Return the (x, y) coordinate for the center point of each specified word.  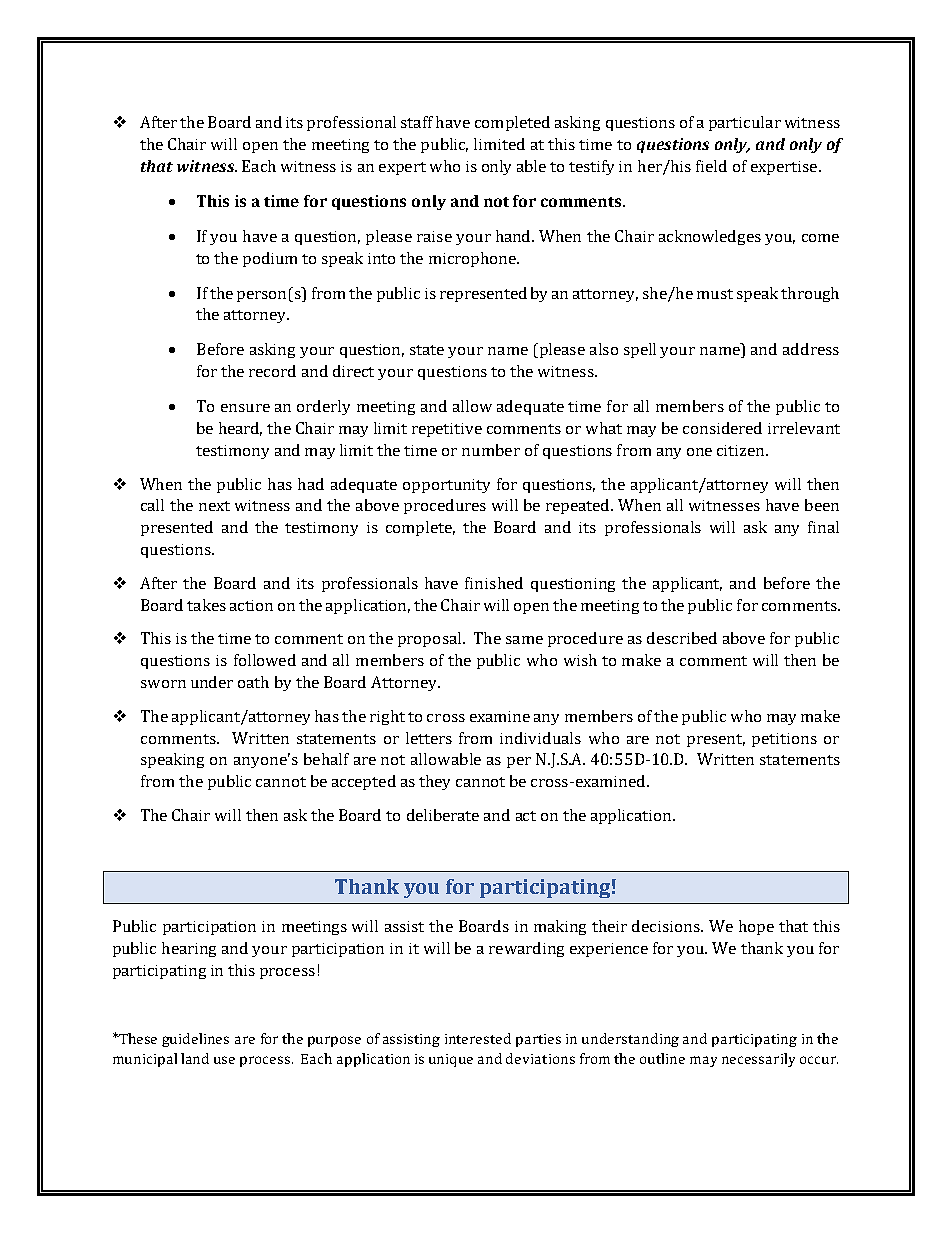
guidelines (195, 1040)
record (272, 371)
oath (253, 682)
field (711, 166)
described (682, 638)
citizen (742, 450)
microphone (473, 259)
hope (756, 927)
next (214, 506)
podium (270, 259)
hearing (189, 949)
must (715, 294)
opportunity (446, 486)
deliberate (443, 815)
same (524, 640)
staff (417, 122)
